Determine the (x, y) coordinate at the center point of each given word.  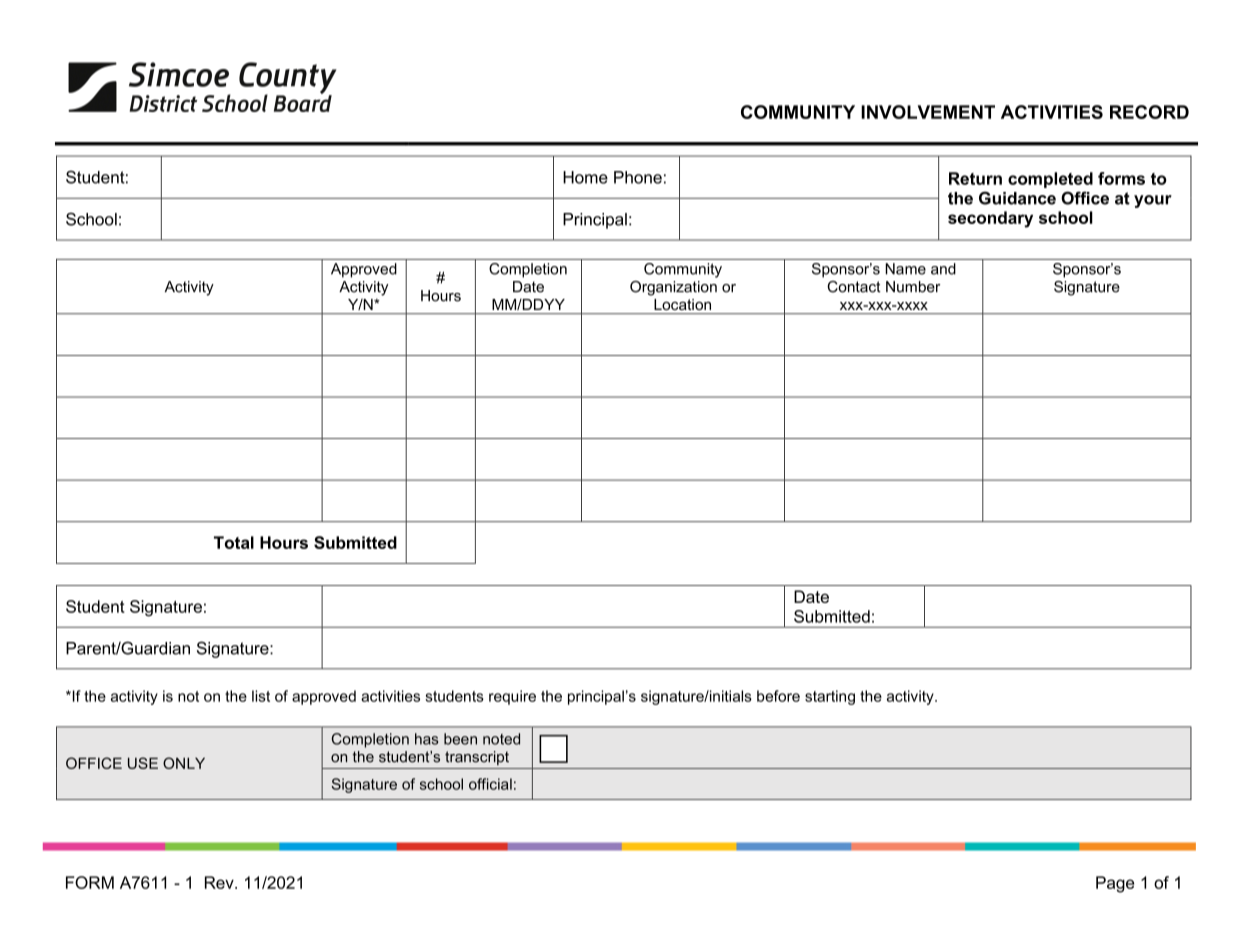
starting (830, 697)
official (490, 784)
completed (1050, 180)
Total (234, 542)
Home (585, 177)
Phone (638, 177)
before (778, 696)
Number (913, 287)
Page (1115, 884)
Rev (220, 882)
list (261, 696)
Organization (673, 288)
